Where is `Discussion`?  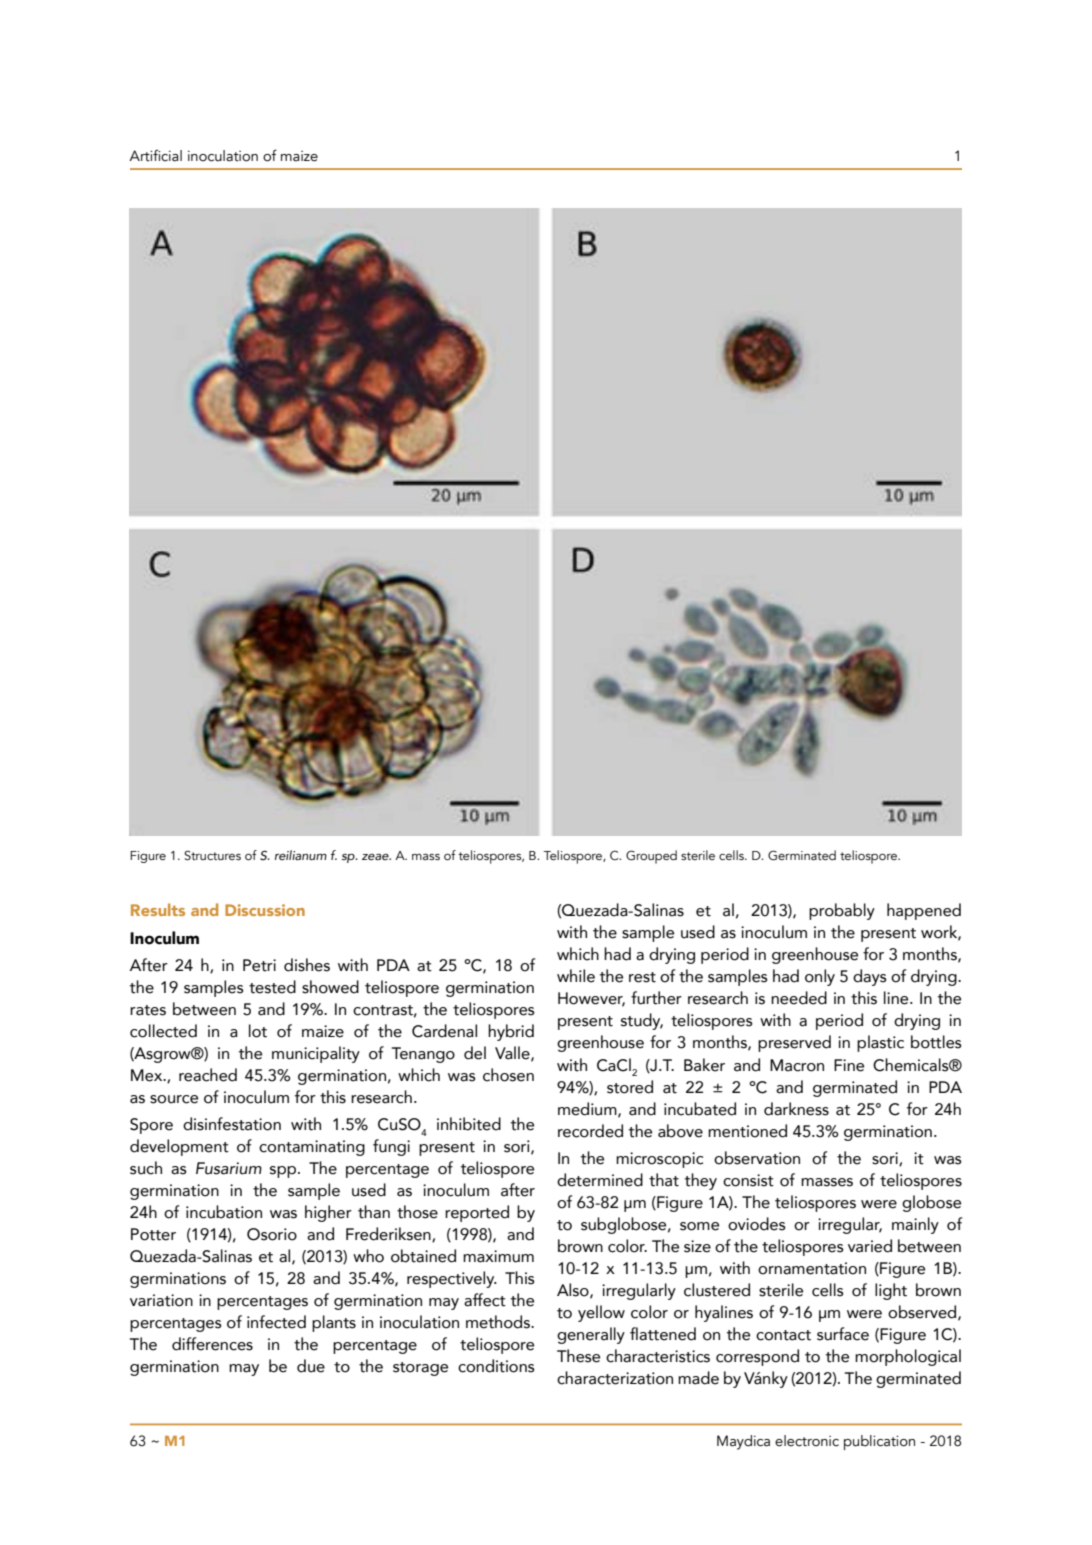
Discussion is located at coordinates (265, 910).
